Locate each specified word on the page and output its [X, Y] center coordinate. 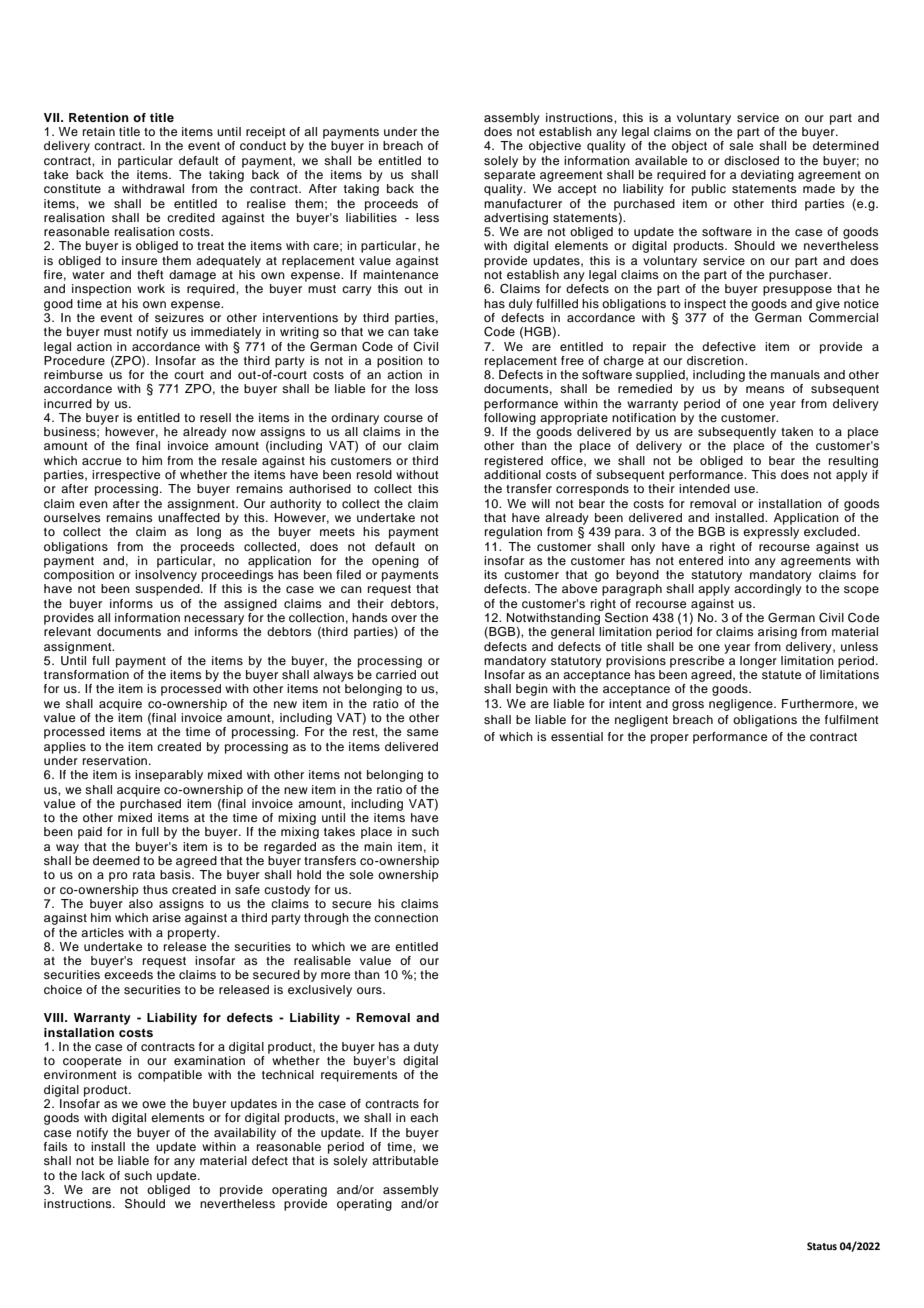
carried [396, 674]
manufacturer [523, 203]
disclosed [751, 160]
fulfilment [852, 719]
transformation [86, 674]
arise [166, 917]
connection [406, 917]
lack [93, 1175]
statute [781, 675]
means [765, 389]
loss [426, 388]
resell [215, 417]
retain [99, 131]
